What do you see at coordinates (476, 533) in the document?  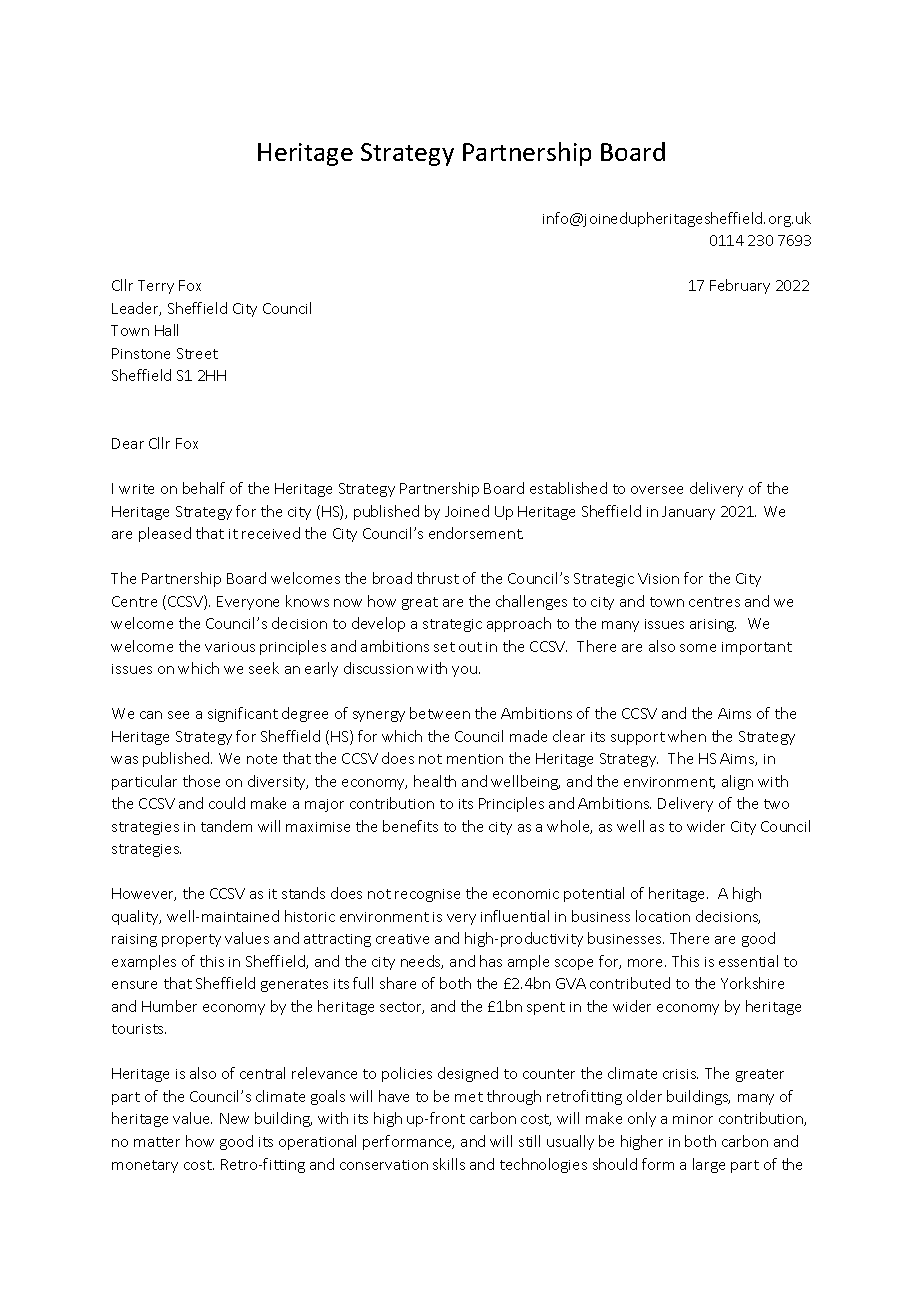 I see `endorsement` at bounding box center [476, 533].
